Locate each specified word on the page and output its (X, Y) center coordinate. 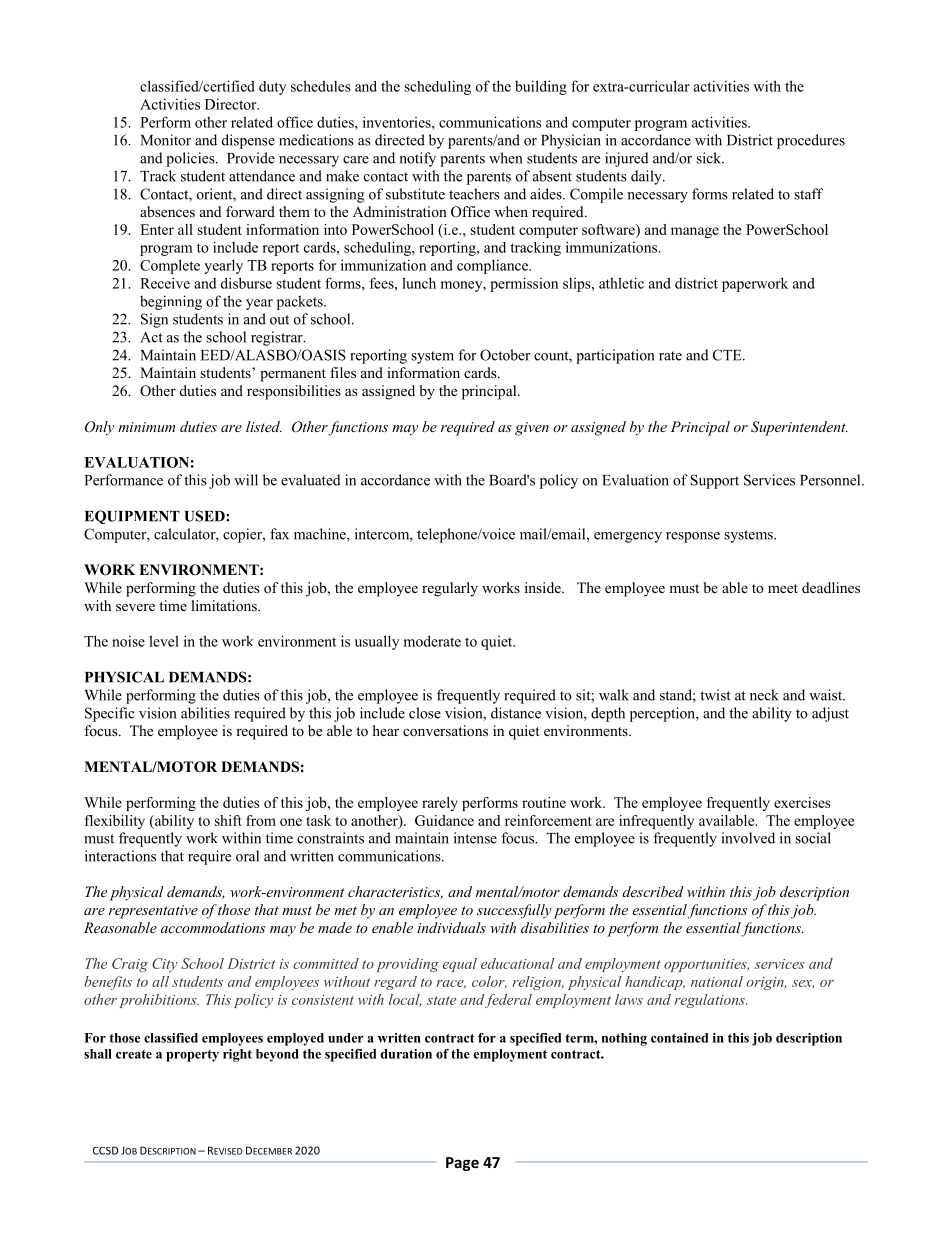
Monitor (166, 140)
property (192, 1056)
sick (710, 158)
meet (783, 588)
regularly (450, 589)
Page (462, 1164)
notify (418, 159)
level (164, 641)
